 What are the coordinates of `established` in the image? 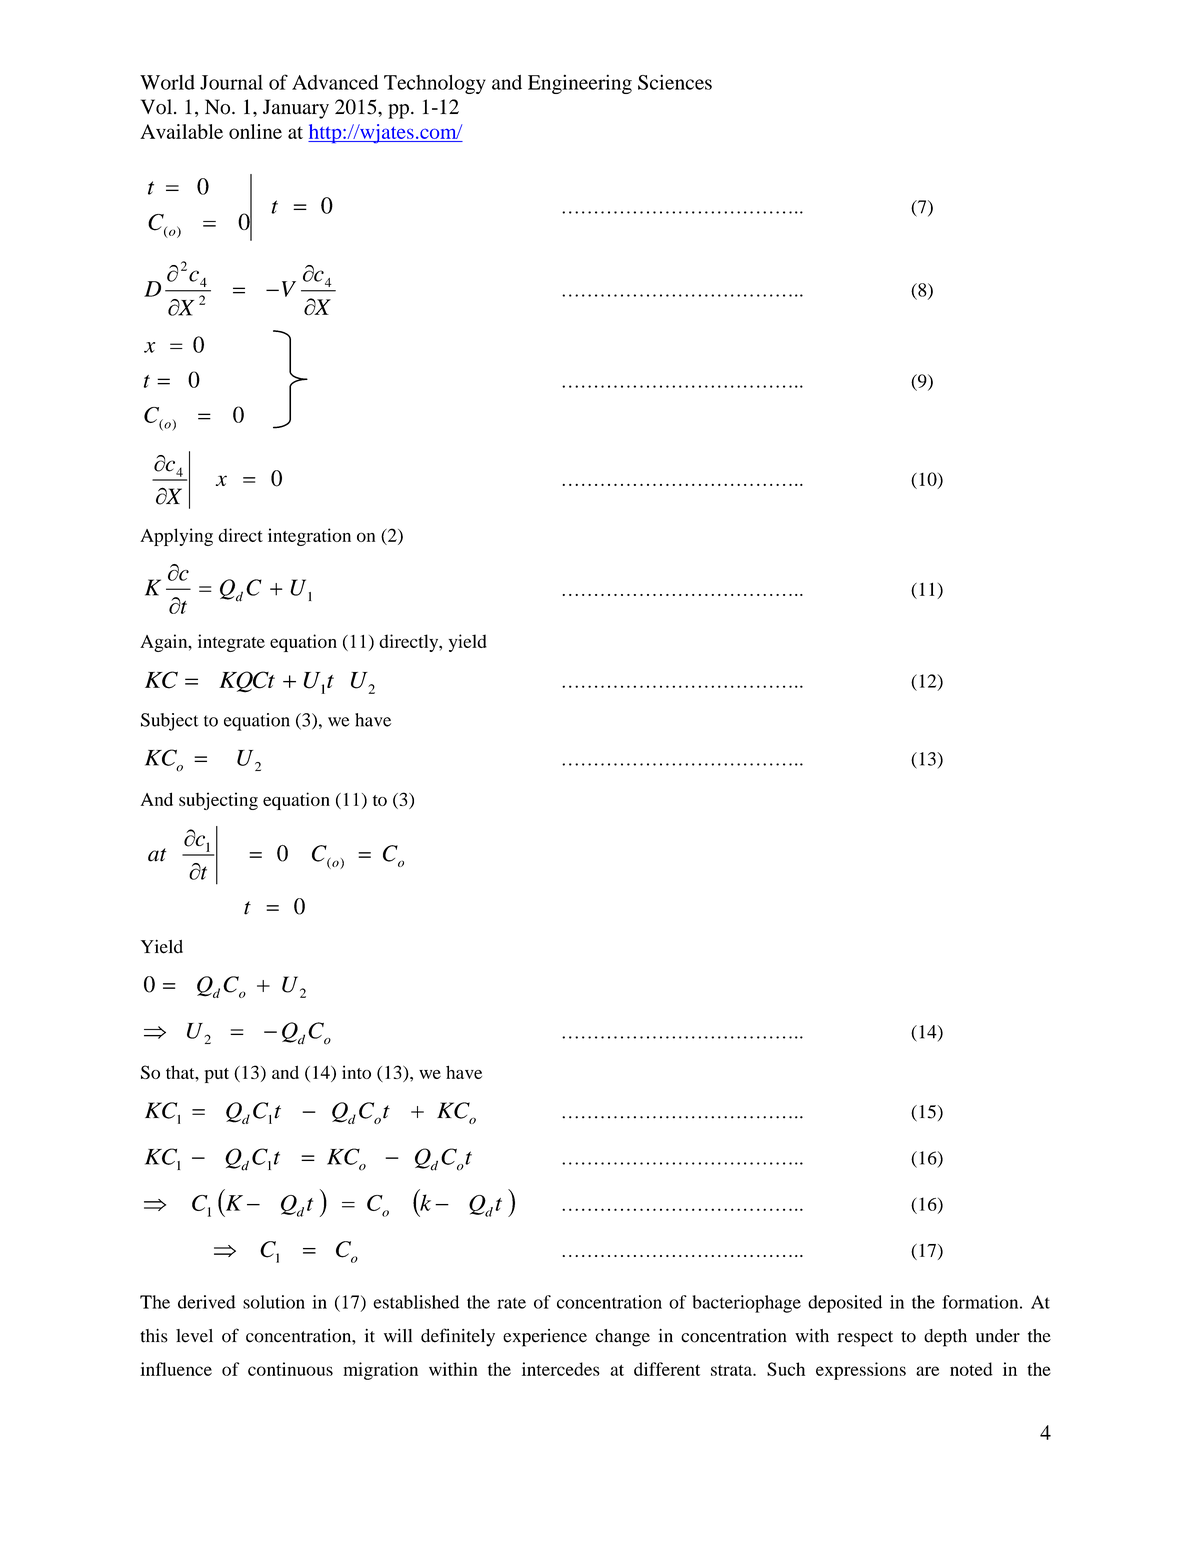 It's located at (416, 1302).
